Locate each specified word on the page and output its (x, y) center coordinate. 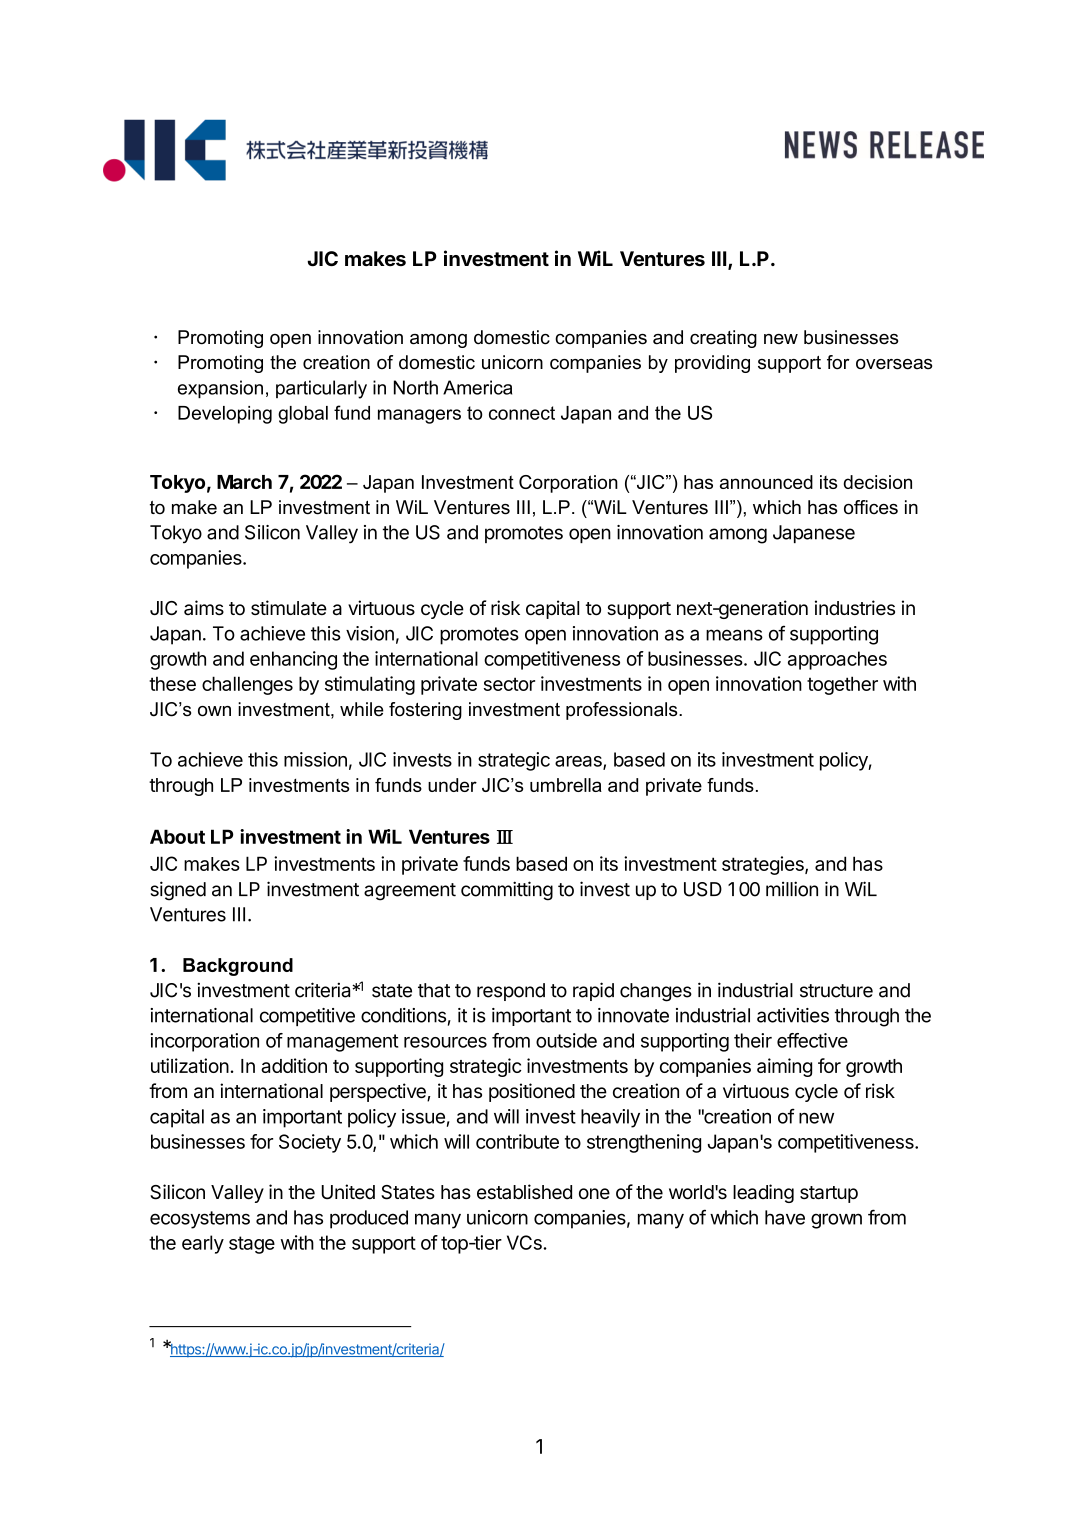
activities (793, 1015)
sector (509, 684)
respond (511, 992)
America (477, 387)
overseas (894, 364)
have (785, 1217)
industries (855, 607)
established (524, 1192)
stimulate (289, 608)
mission (315, 759)
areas (579, 762)
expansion (220, 389)
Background (238, 967)
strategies (764, 865)
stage (252, 1245)
